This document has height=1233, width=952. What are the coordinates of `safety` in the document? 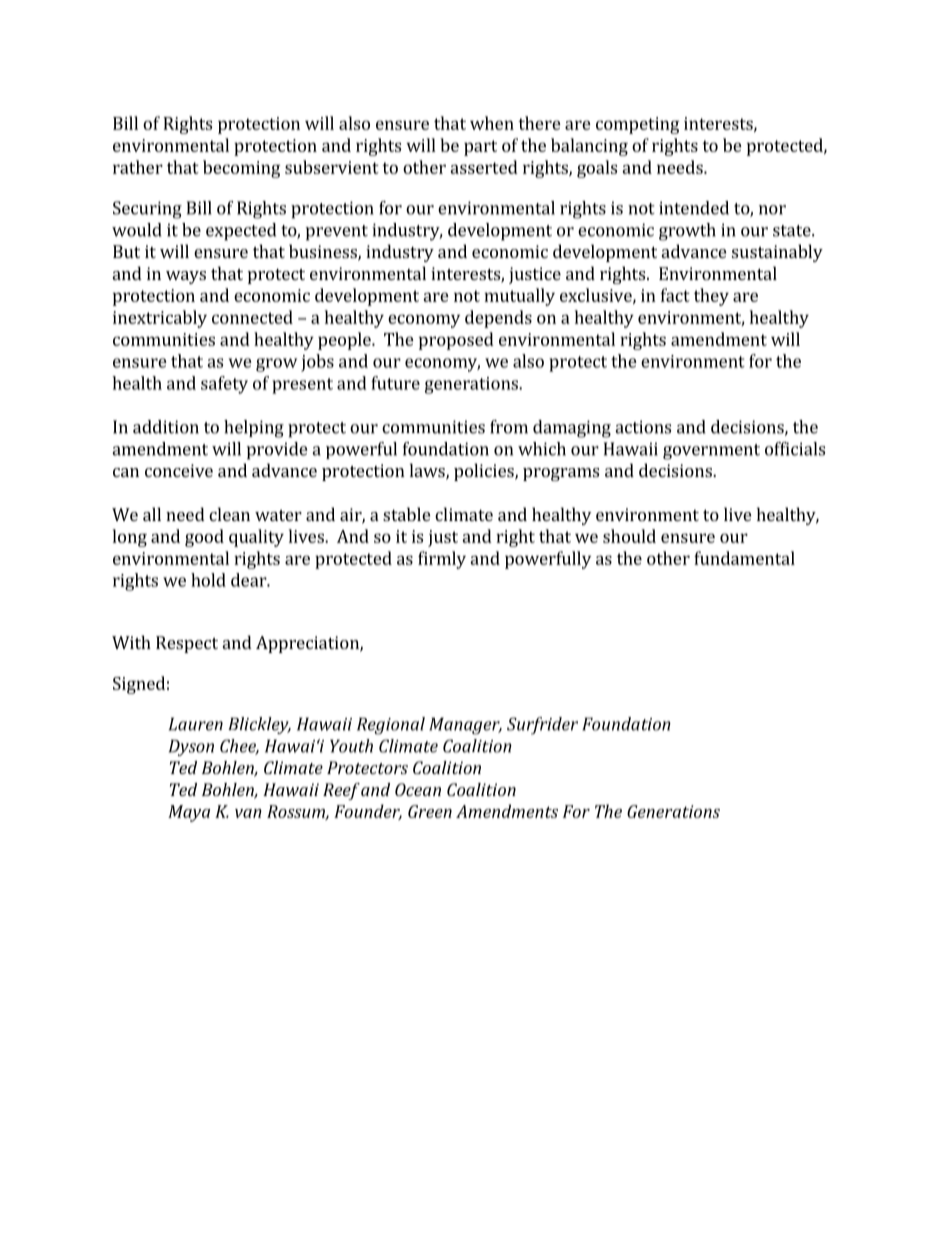 It's located at (224, 385).
